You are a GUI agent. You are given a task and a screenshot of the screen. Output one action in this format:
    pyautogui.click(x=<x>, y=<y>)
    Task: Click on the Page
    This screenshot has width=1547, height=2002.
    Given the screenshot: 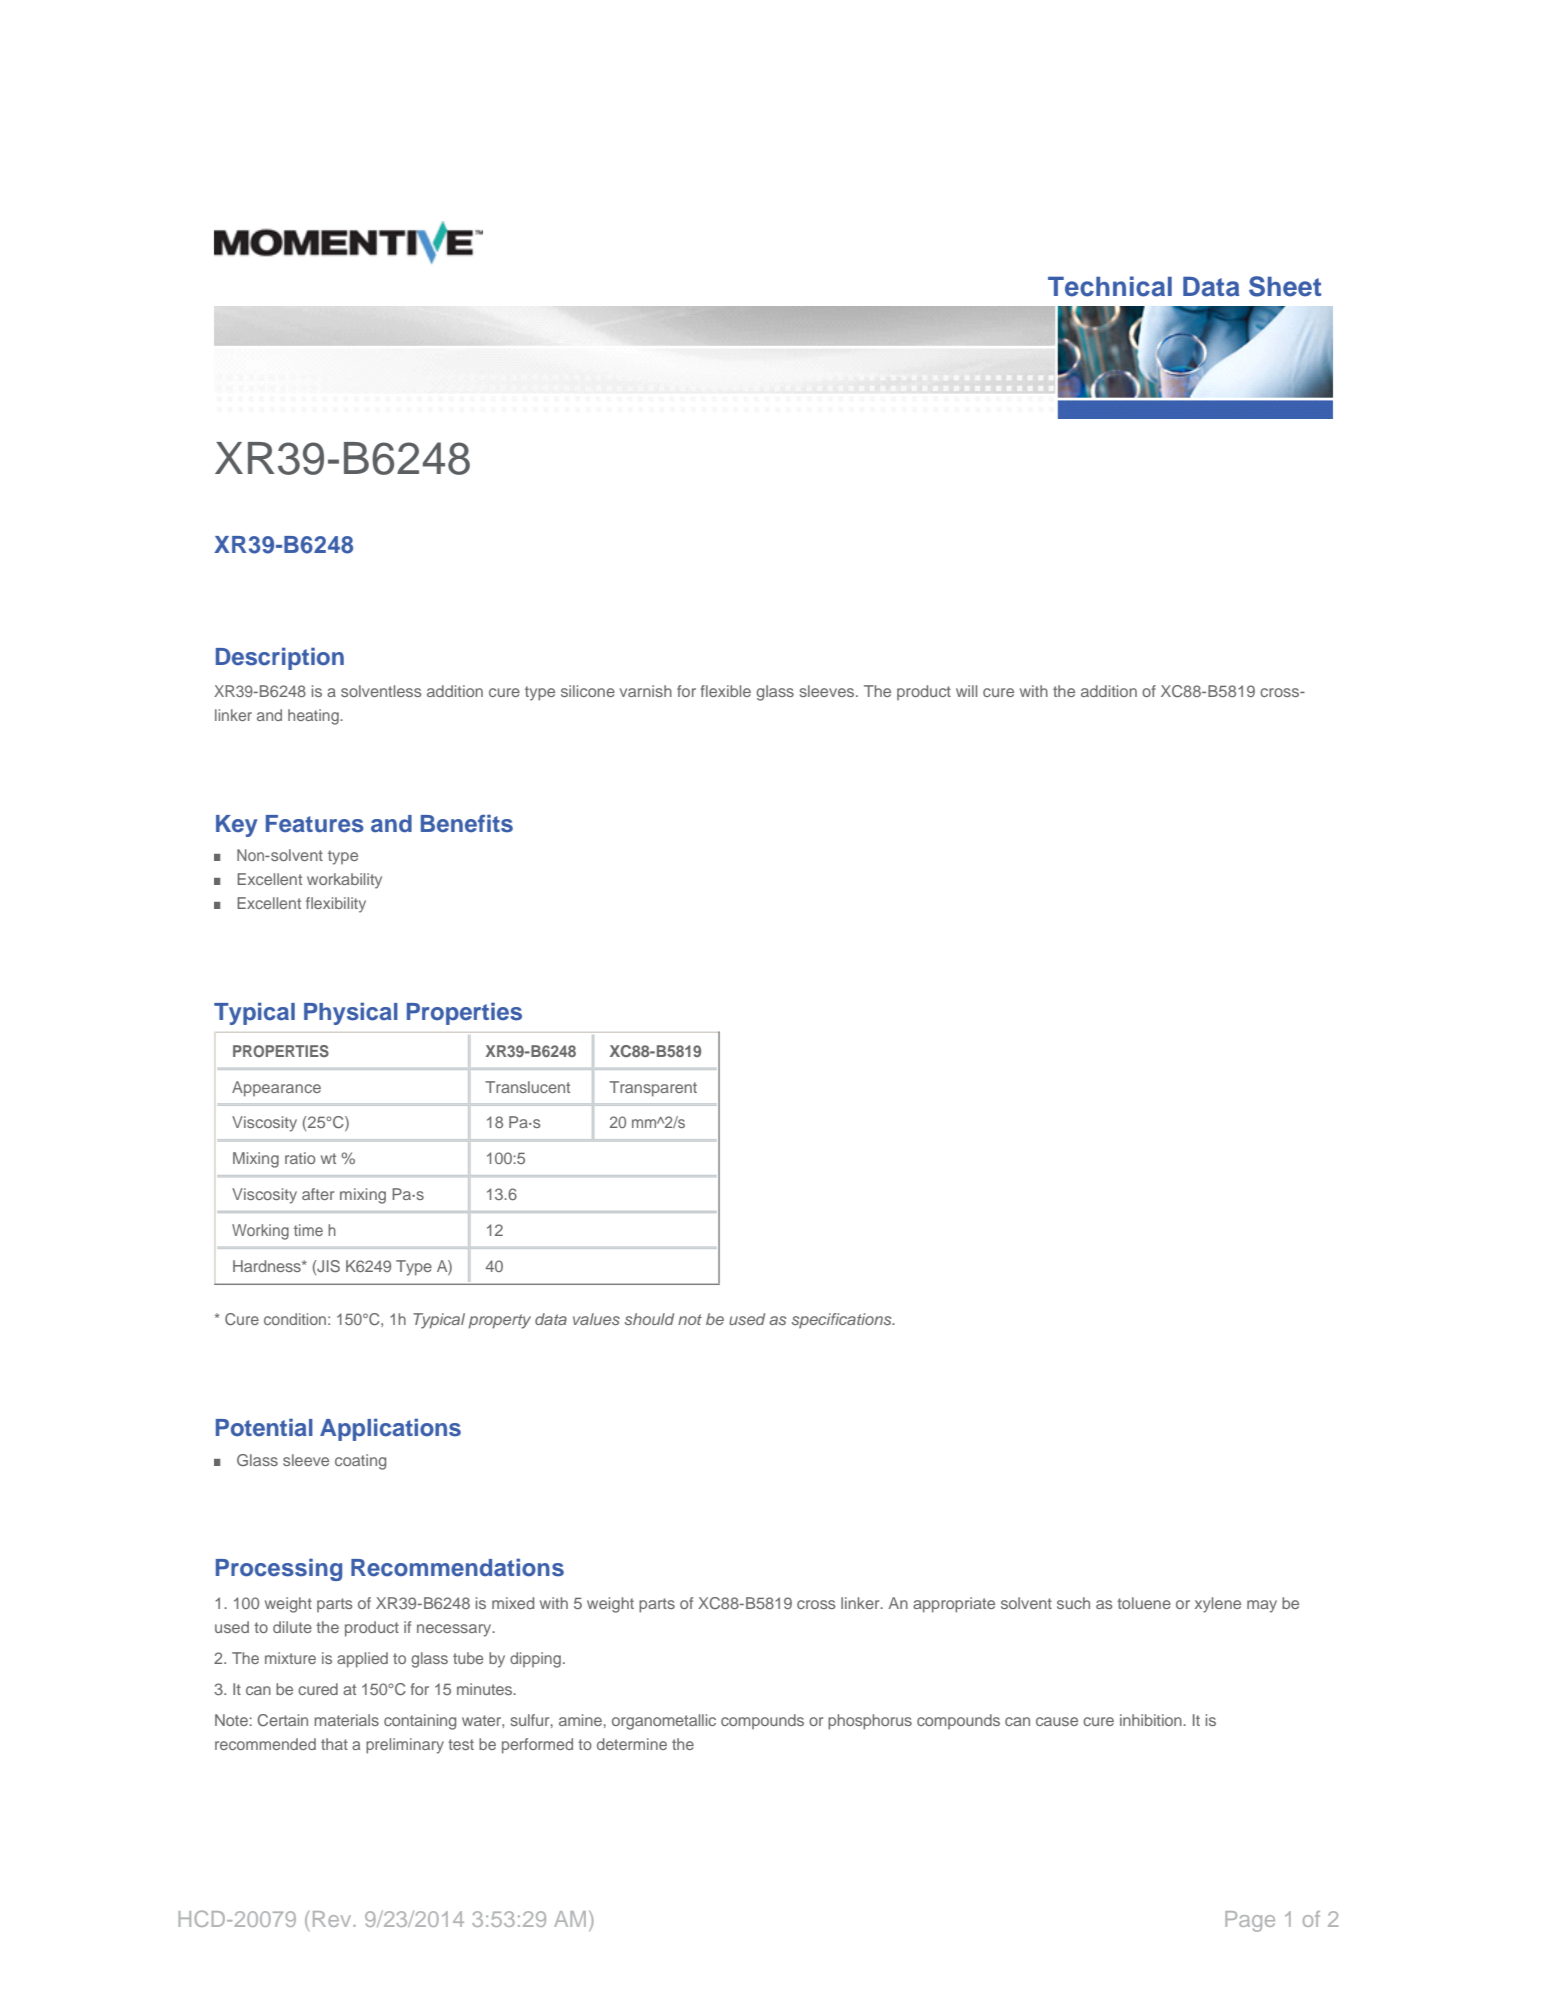 What is the action you would take?
    pyautogui.click(x=1250, y=1921)
